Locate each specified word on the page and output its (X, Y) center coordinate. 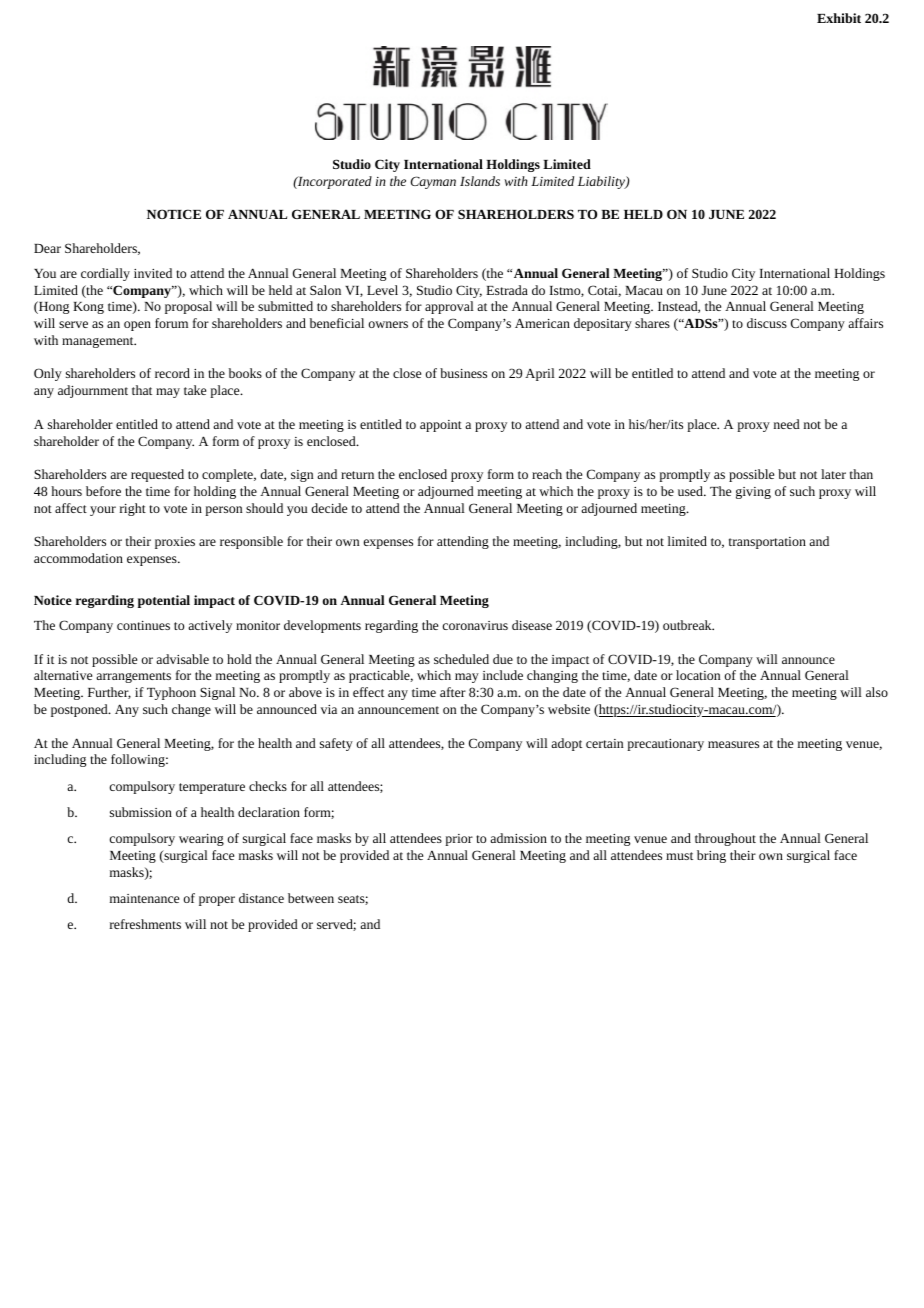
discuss (767, 323)
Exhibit (839, 18)
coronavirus (475, 625)
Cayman (433, 182)
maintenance (144, 898)
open (137, 326)
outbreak (688, 625)
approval (449, 307)
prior (459, 840)
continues (143, 625)
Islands (480, 181)
